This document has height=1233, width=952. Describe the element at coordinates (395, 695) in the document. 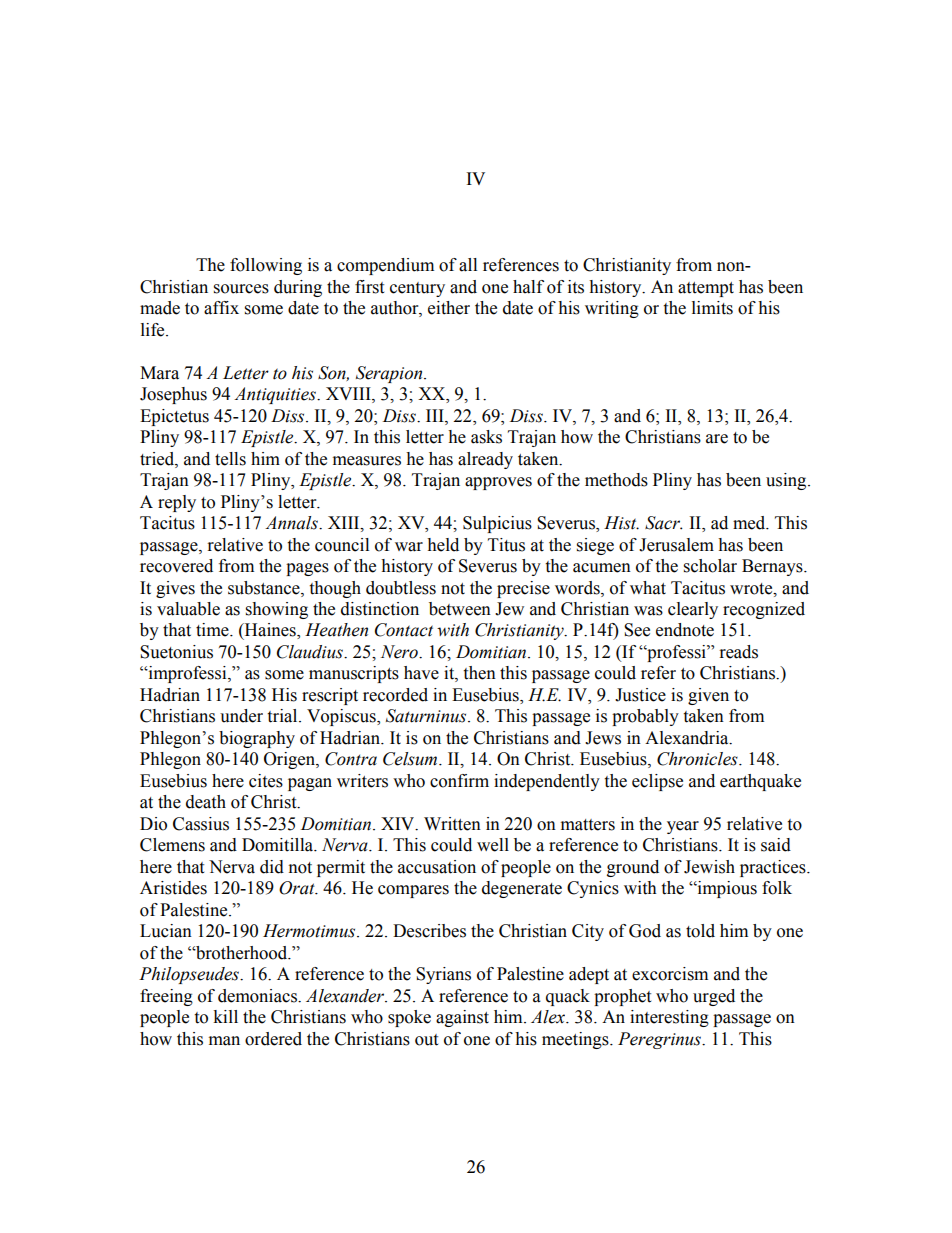

I see `recorded` at that location.
